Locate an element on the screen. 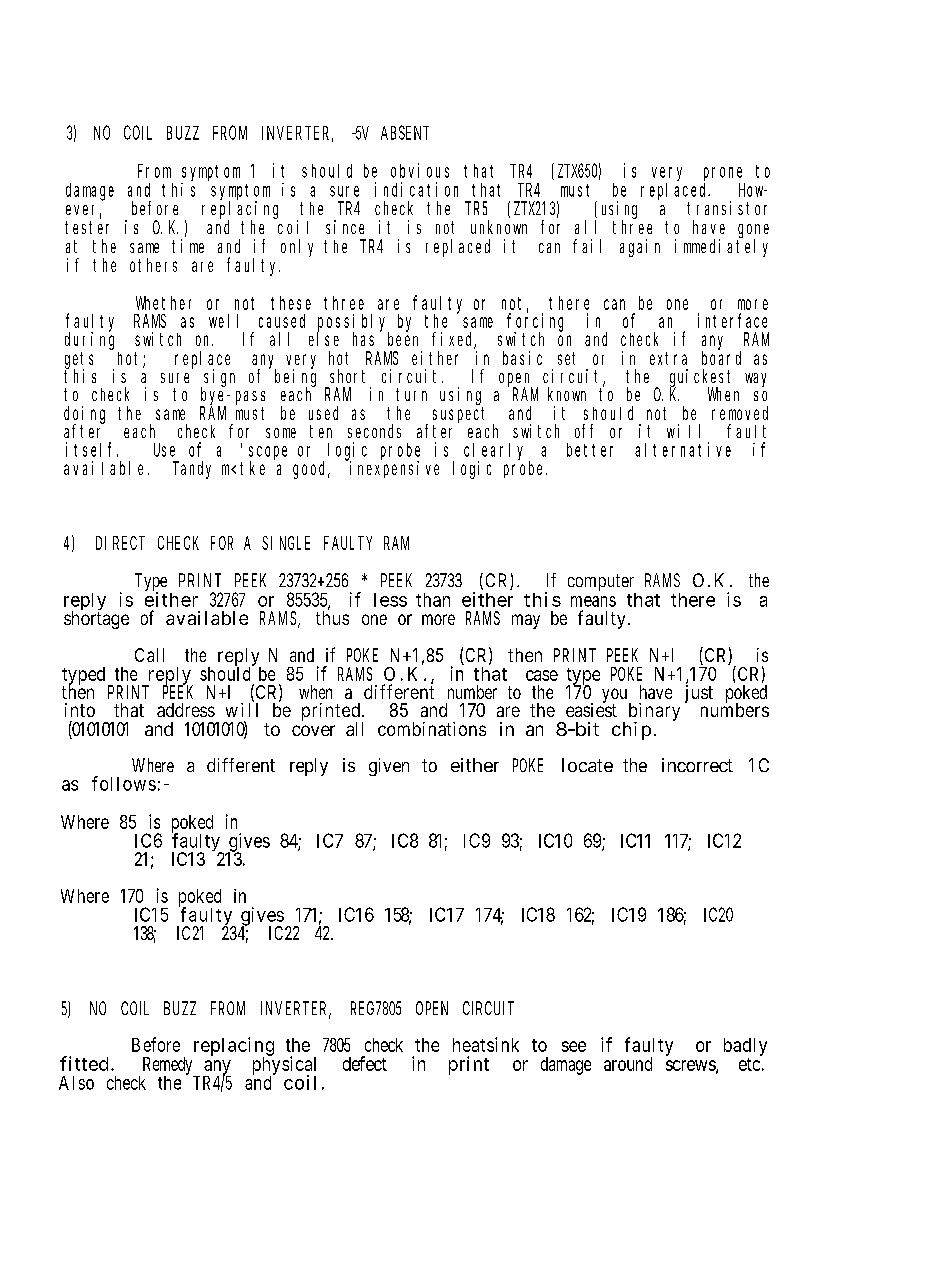  alternative is located at coordinates (683, 449).
